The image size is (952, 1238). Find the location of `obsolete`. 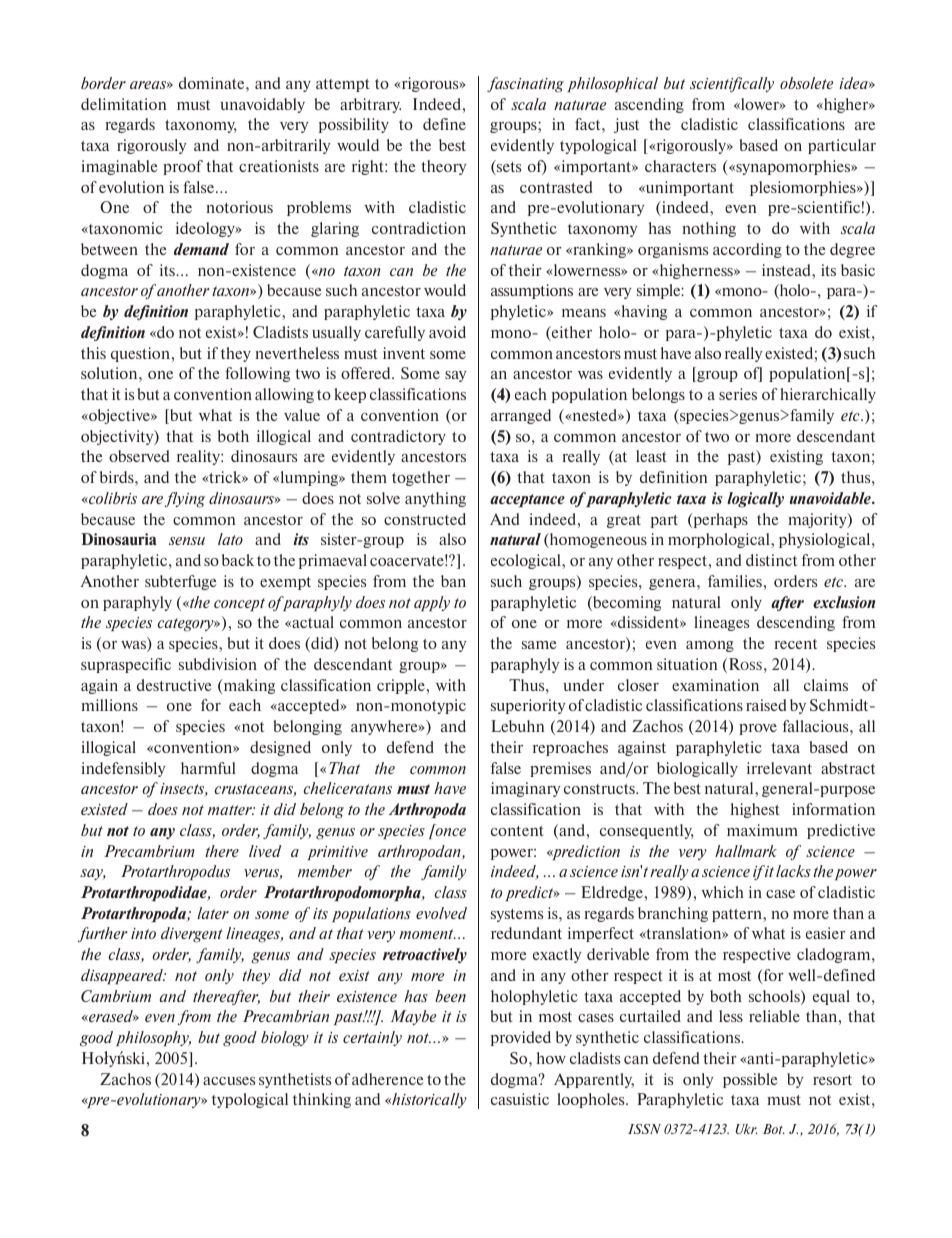

obsolete is located at coordinates (806, 83).
